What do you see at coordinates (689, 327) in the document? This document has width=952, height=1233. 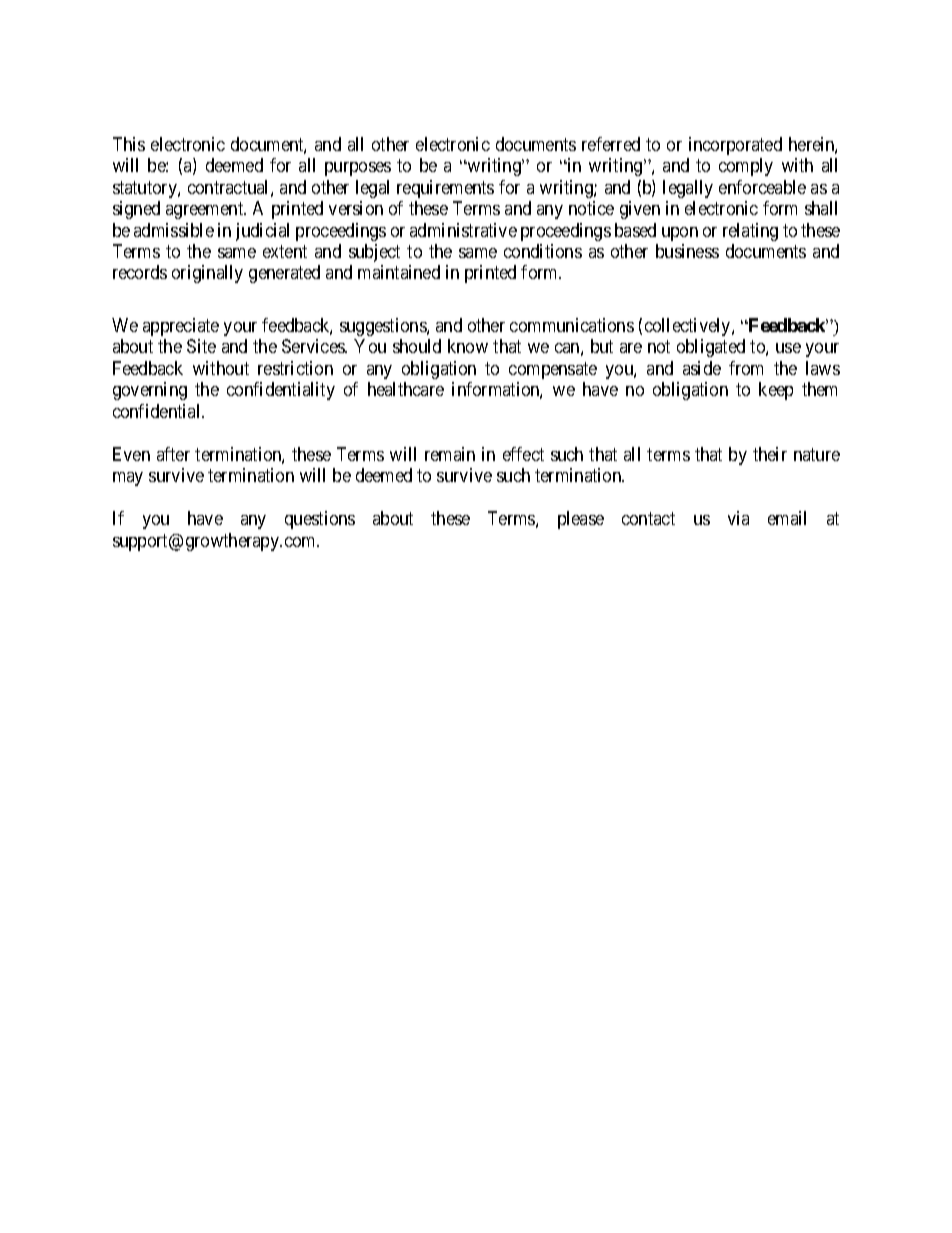 I see `collectively` at bounding box center [689, 327].
